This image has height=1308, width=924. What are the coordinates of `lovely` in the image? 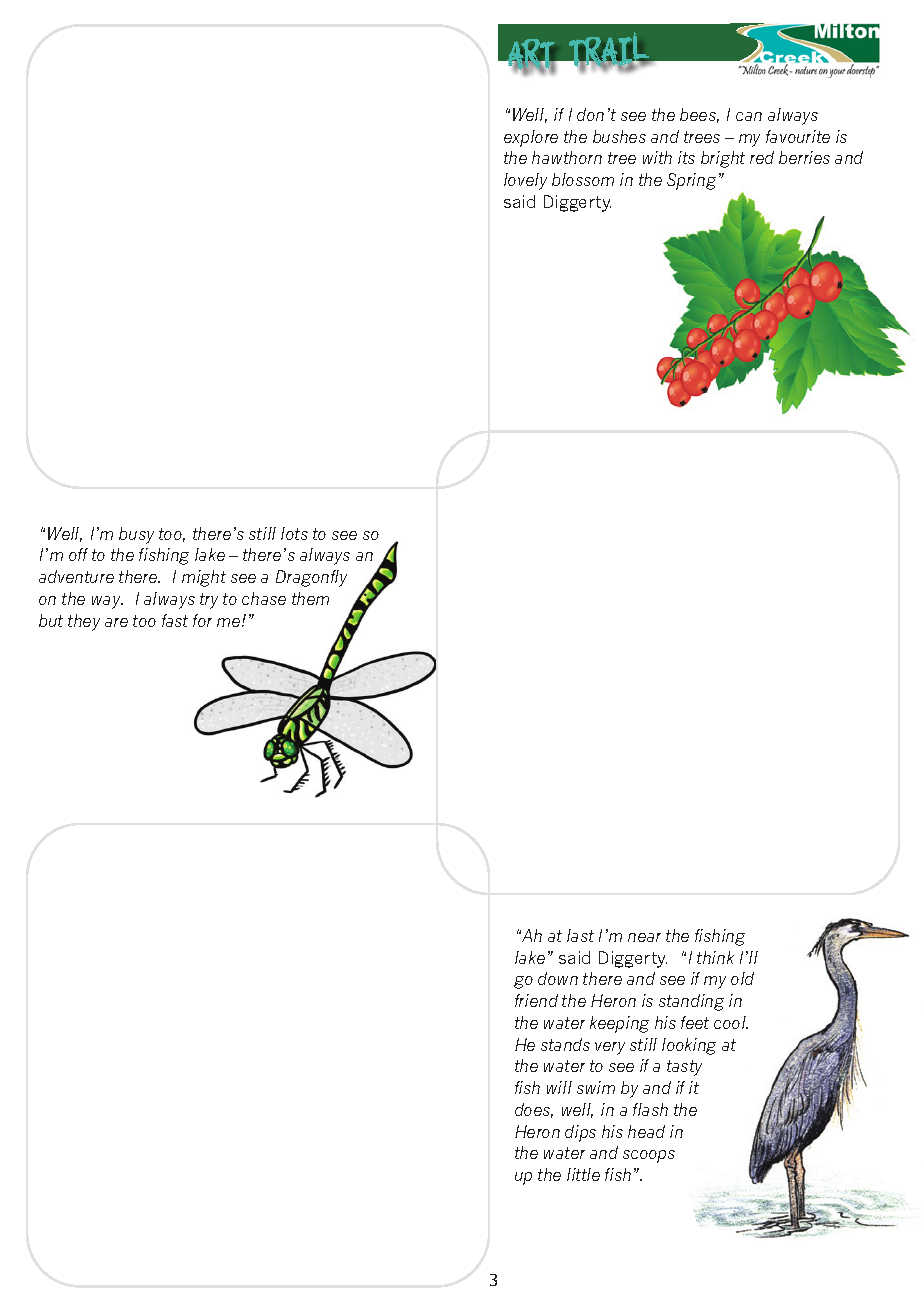 It's located at (525, 181).
